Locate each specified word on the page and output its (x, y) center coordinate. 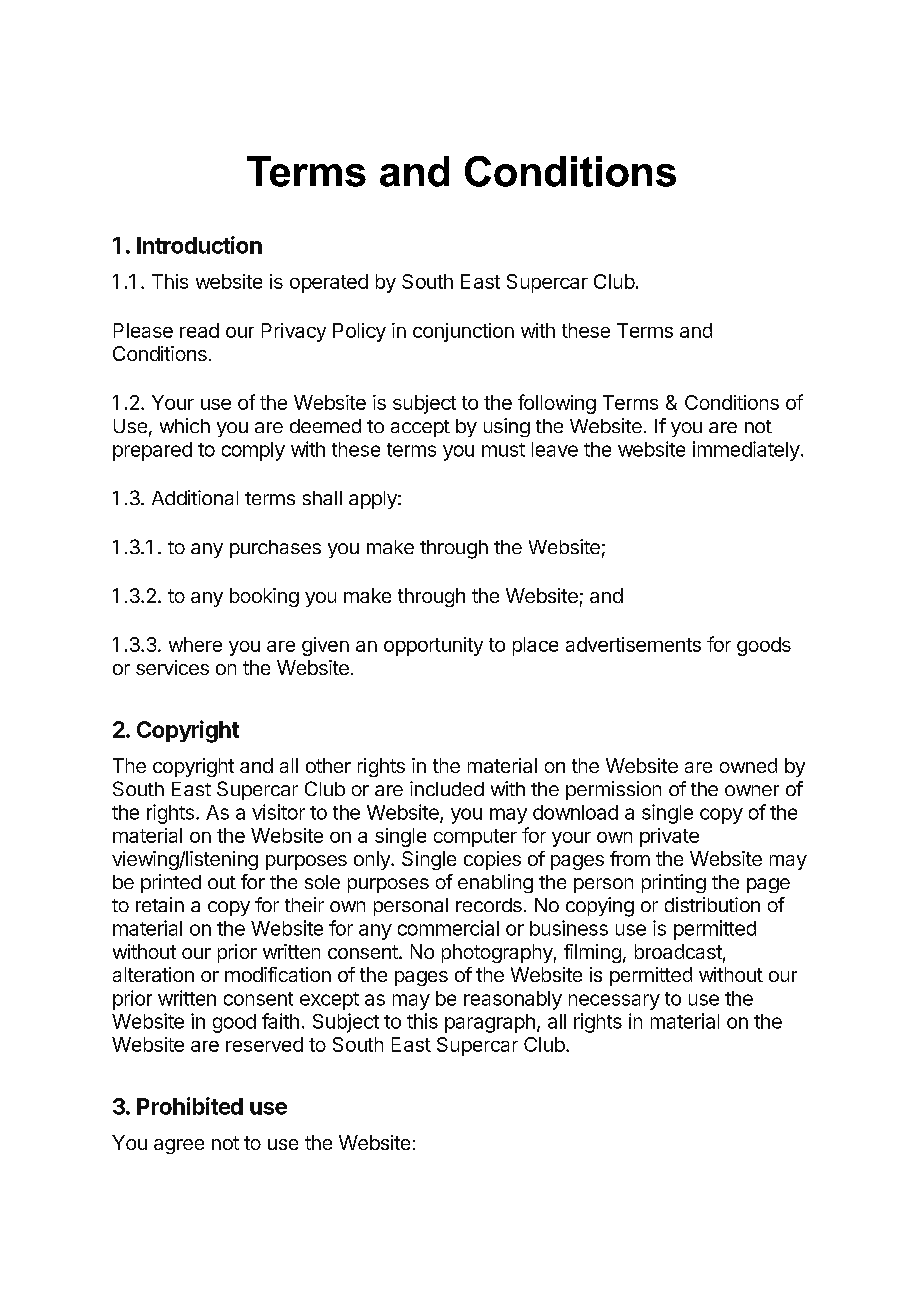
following (557, 404)
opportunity (433, 646)
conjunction (463, 332)
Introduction (199, 245)
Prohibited (190, 1106)
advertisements (633, 644)
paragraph (490, 1023)
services (172, 667)
